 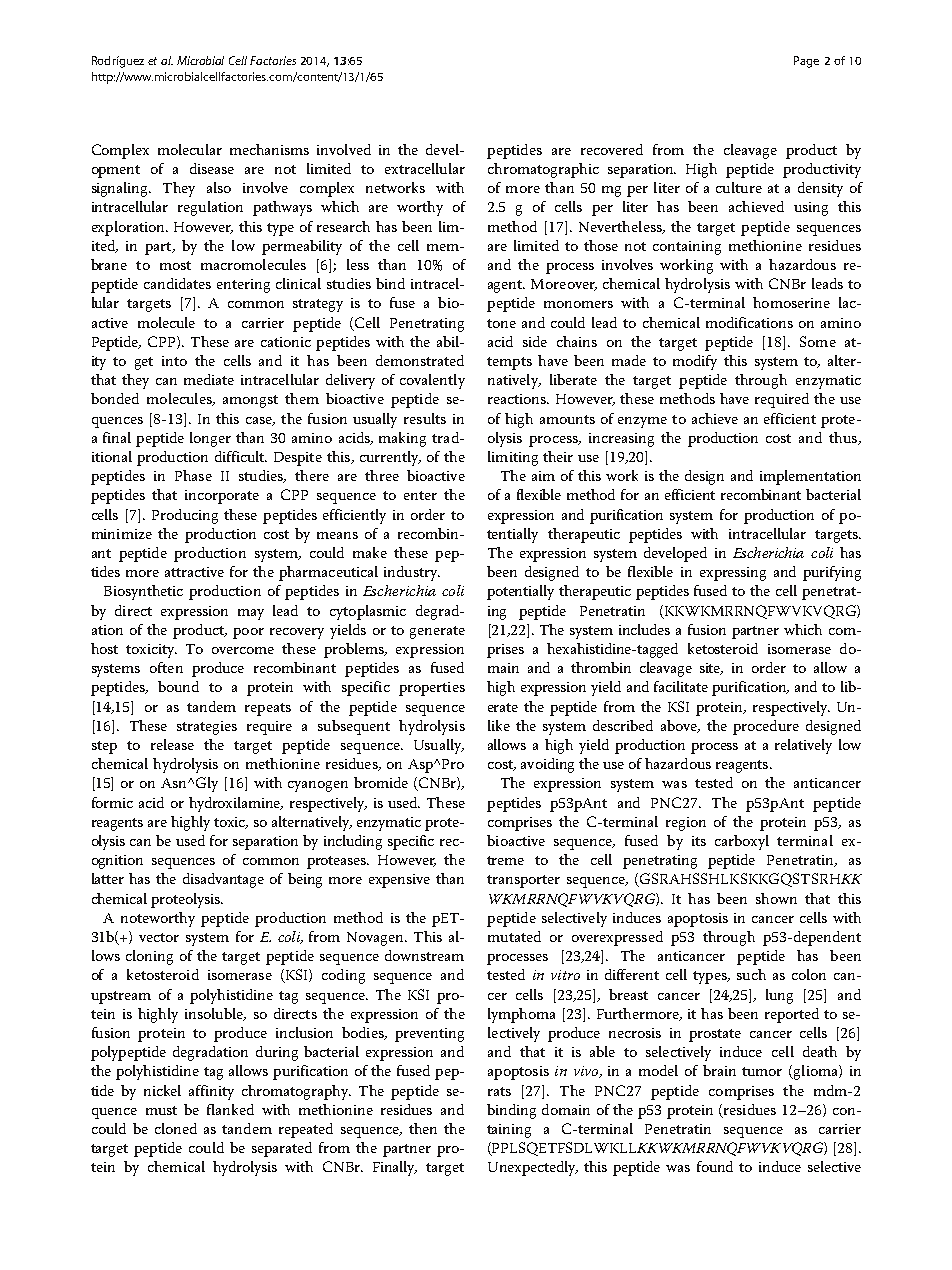 What do you see at coordinates (176, 1128) in the screenshot?
I see `cloned` at bounding box center [176, 1128].
